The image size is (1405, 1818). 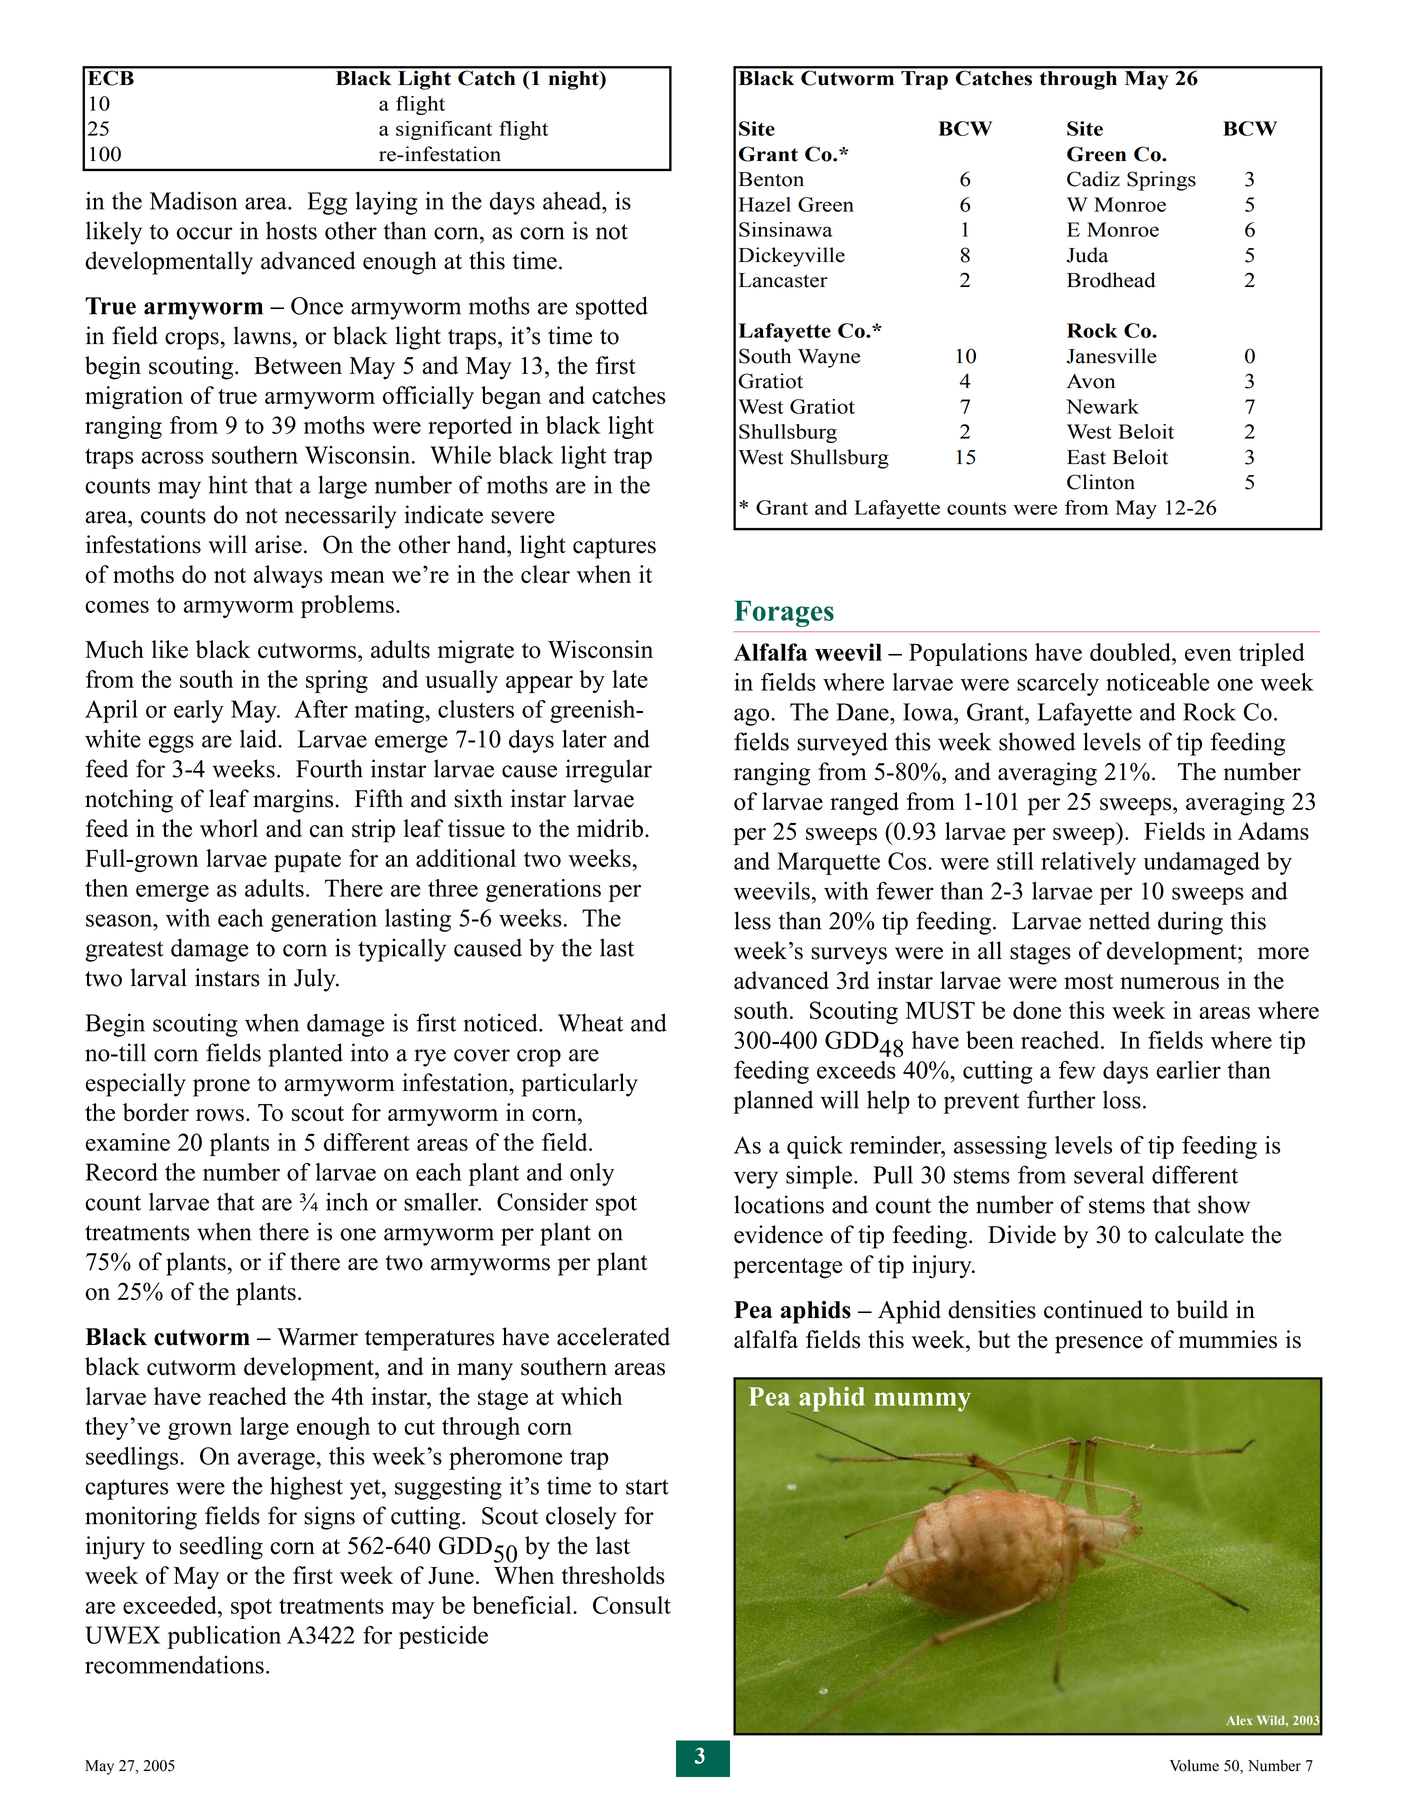 What do you see at coordinates (771, 179) in the page?
I see `Benton` at bounding box center [771, 179].
